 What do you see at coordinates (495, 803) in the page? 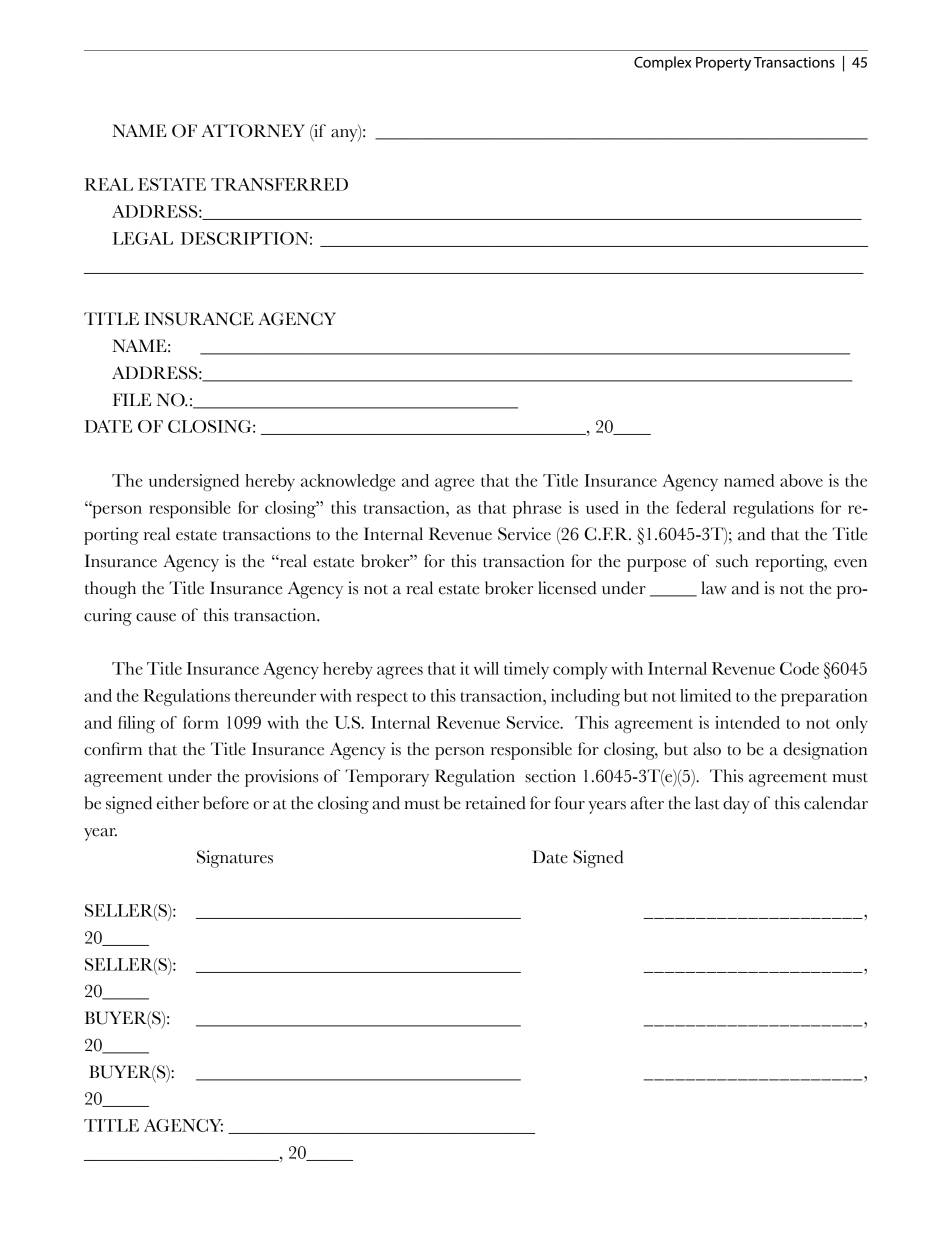
I see `retained` at bounding box center [495, 803].
